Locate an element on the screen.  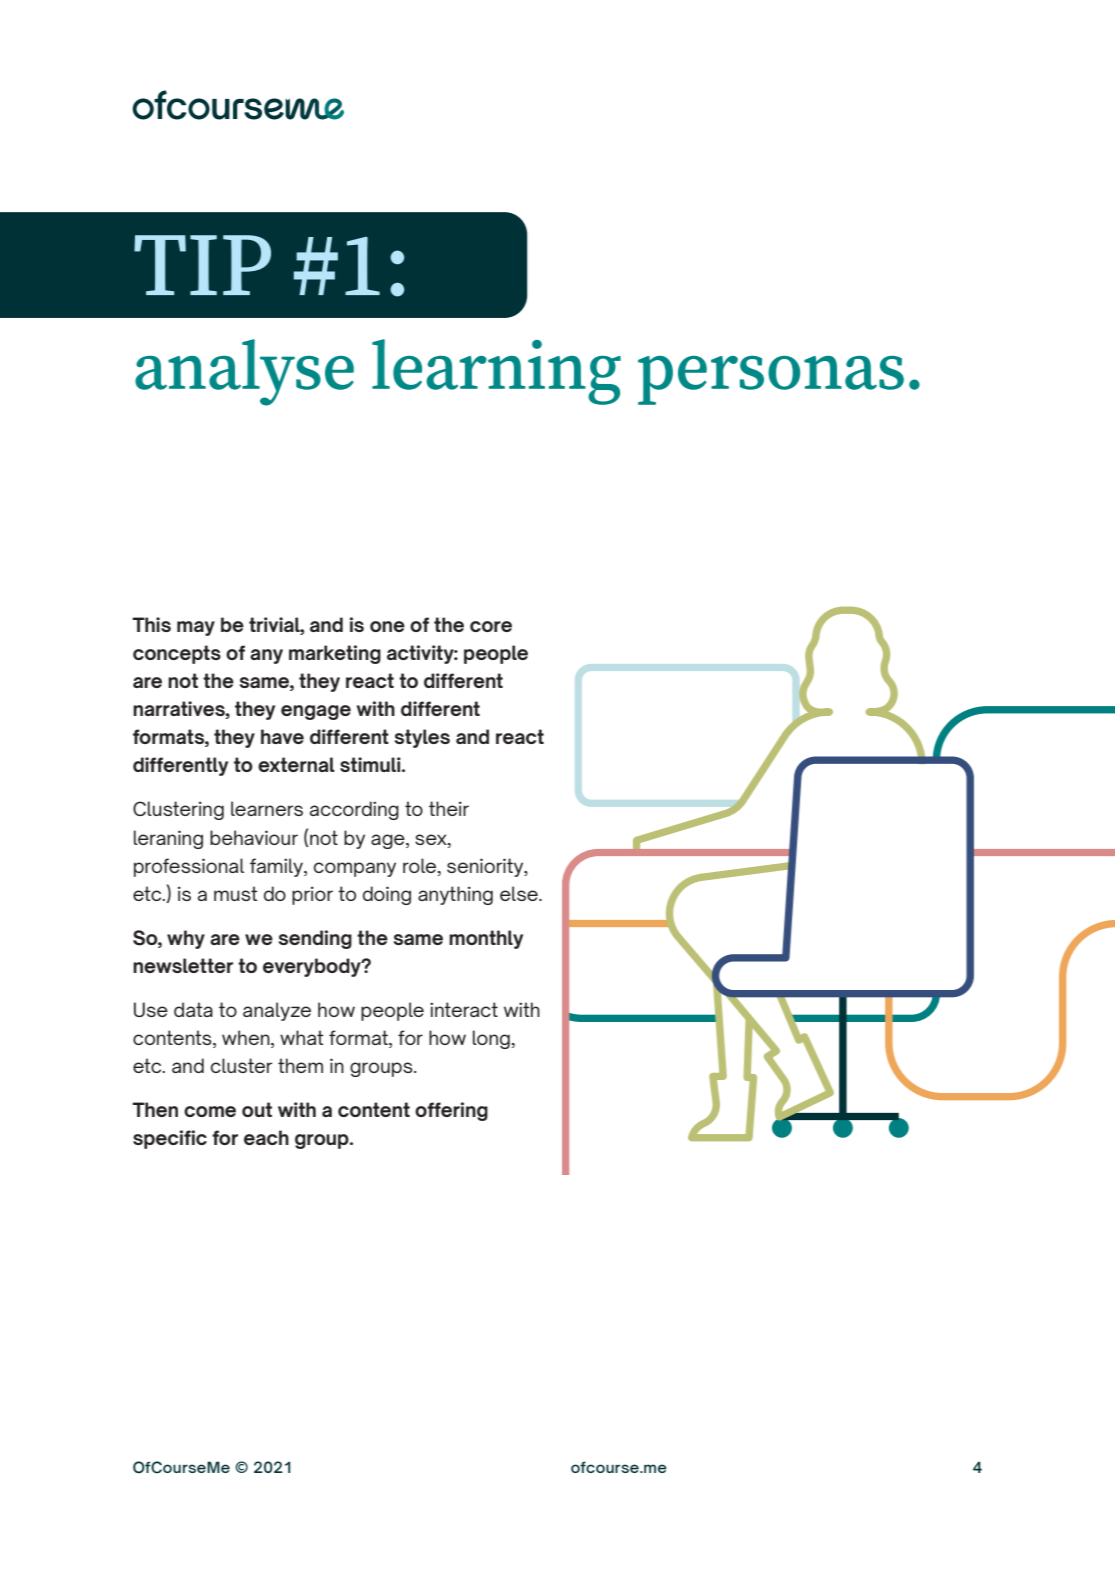
personas is located at coordinates (771, 380).
